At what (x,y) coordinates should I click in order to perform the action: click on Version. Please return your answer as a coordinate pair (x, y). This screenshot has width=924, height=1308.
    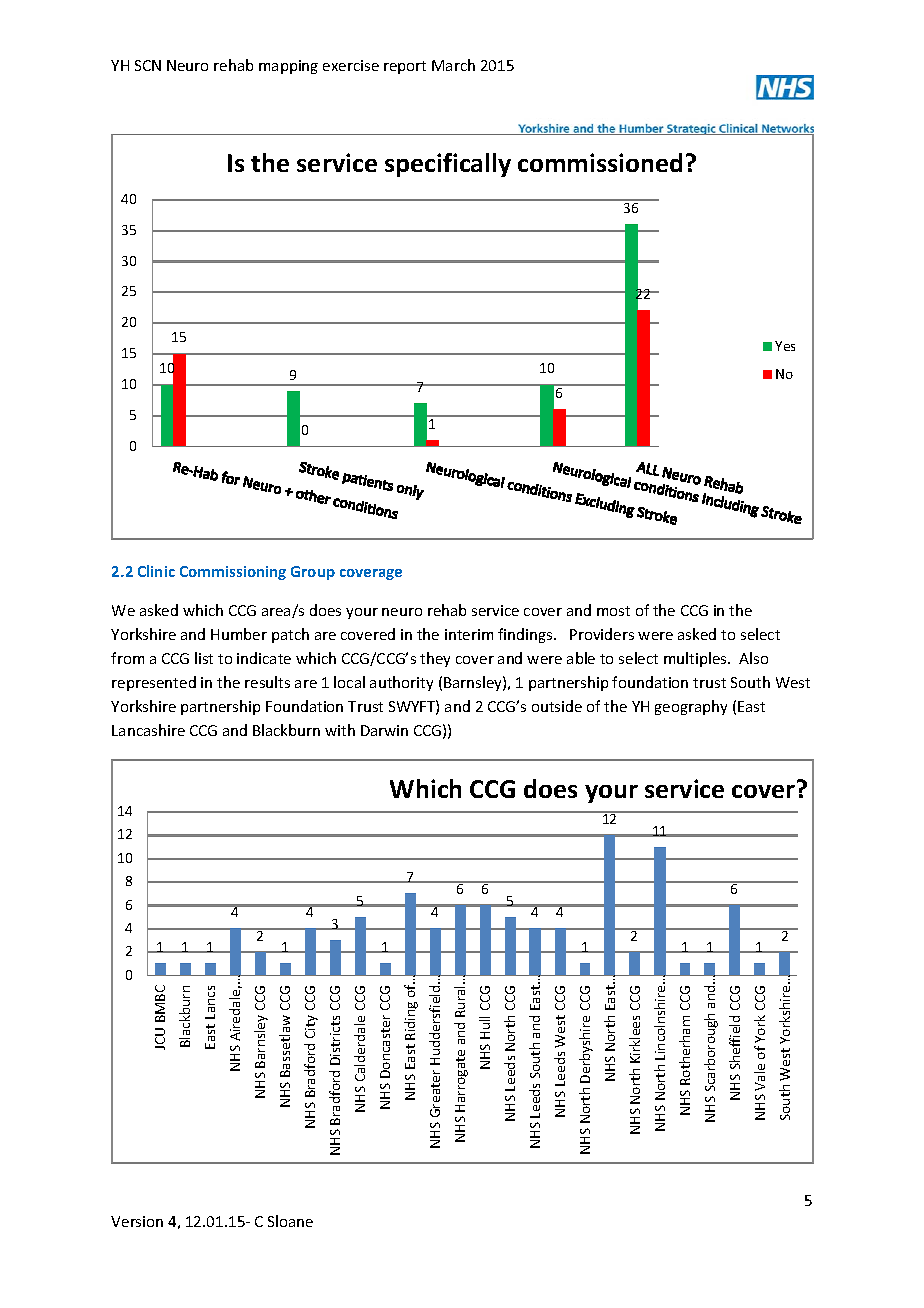
    Looking at the image, I should click on (137, 1221).
